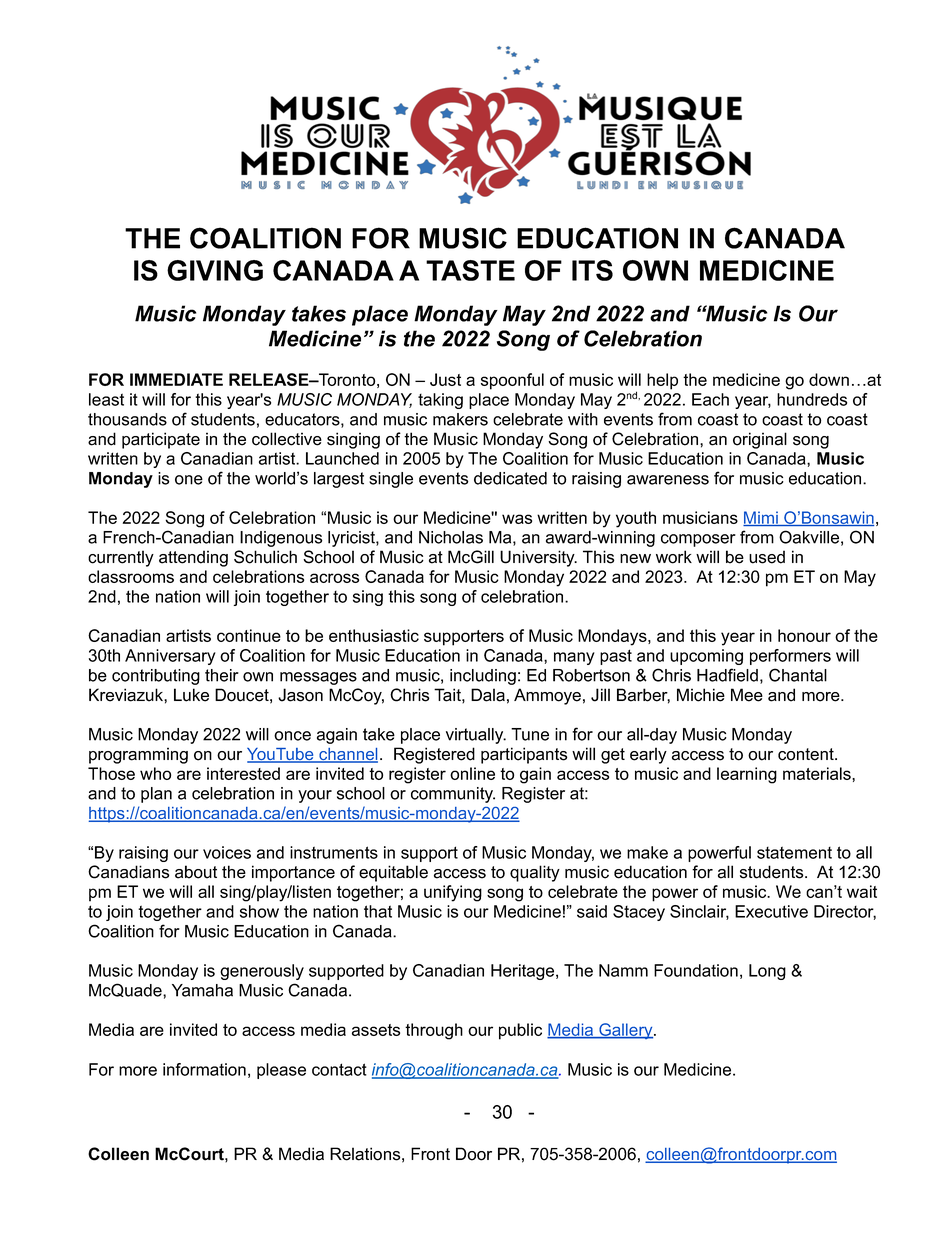 This page has width=952, height=1233. Describe the element at coordinates (281, 1071) in the page. I see `please` at that location.
